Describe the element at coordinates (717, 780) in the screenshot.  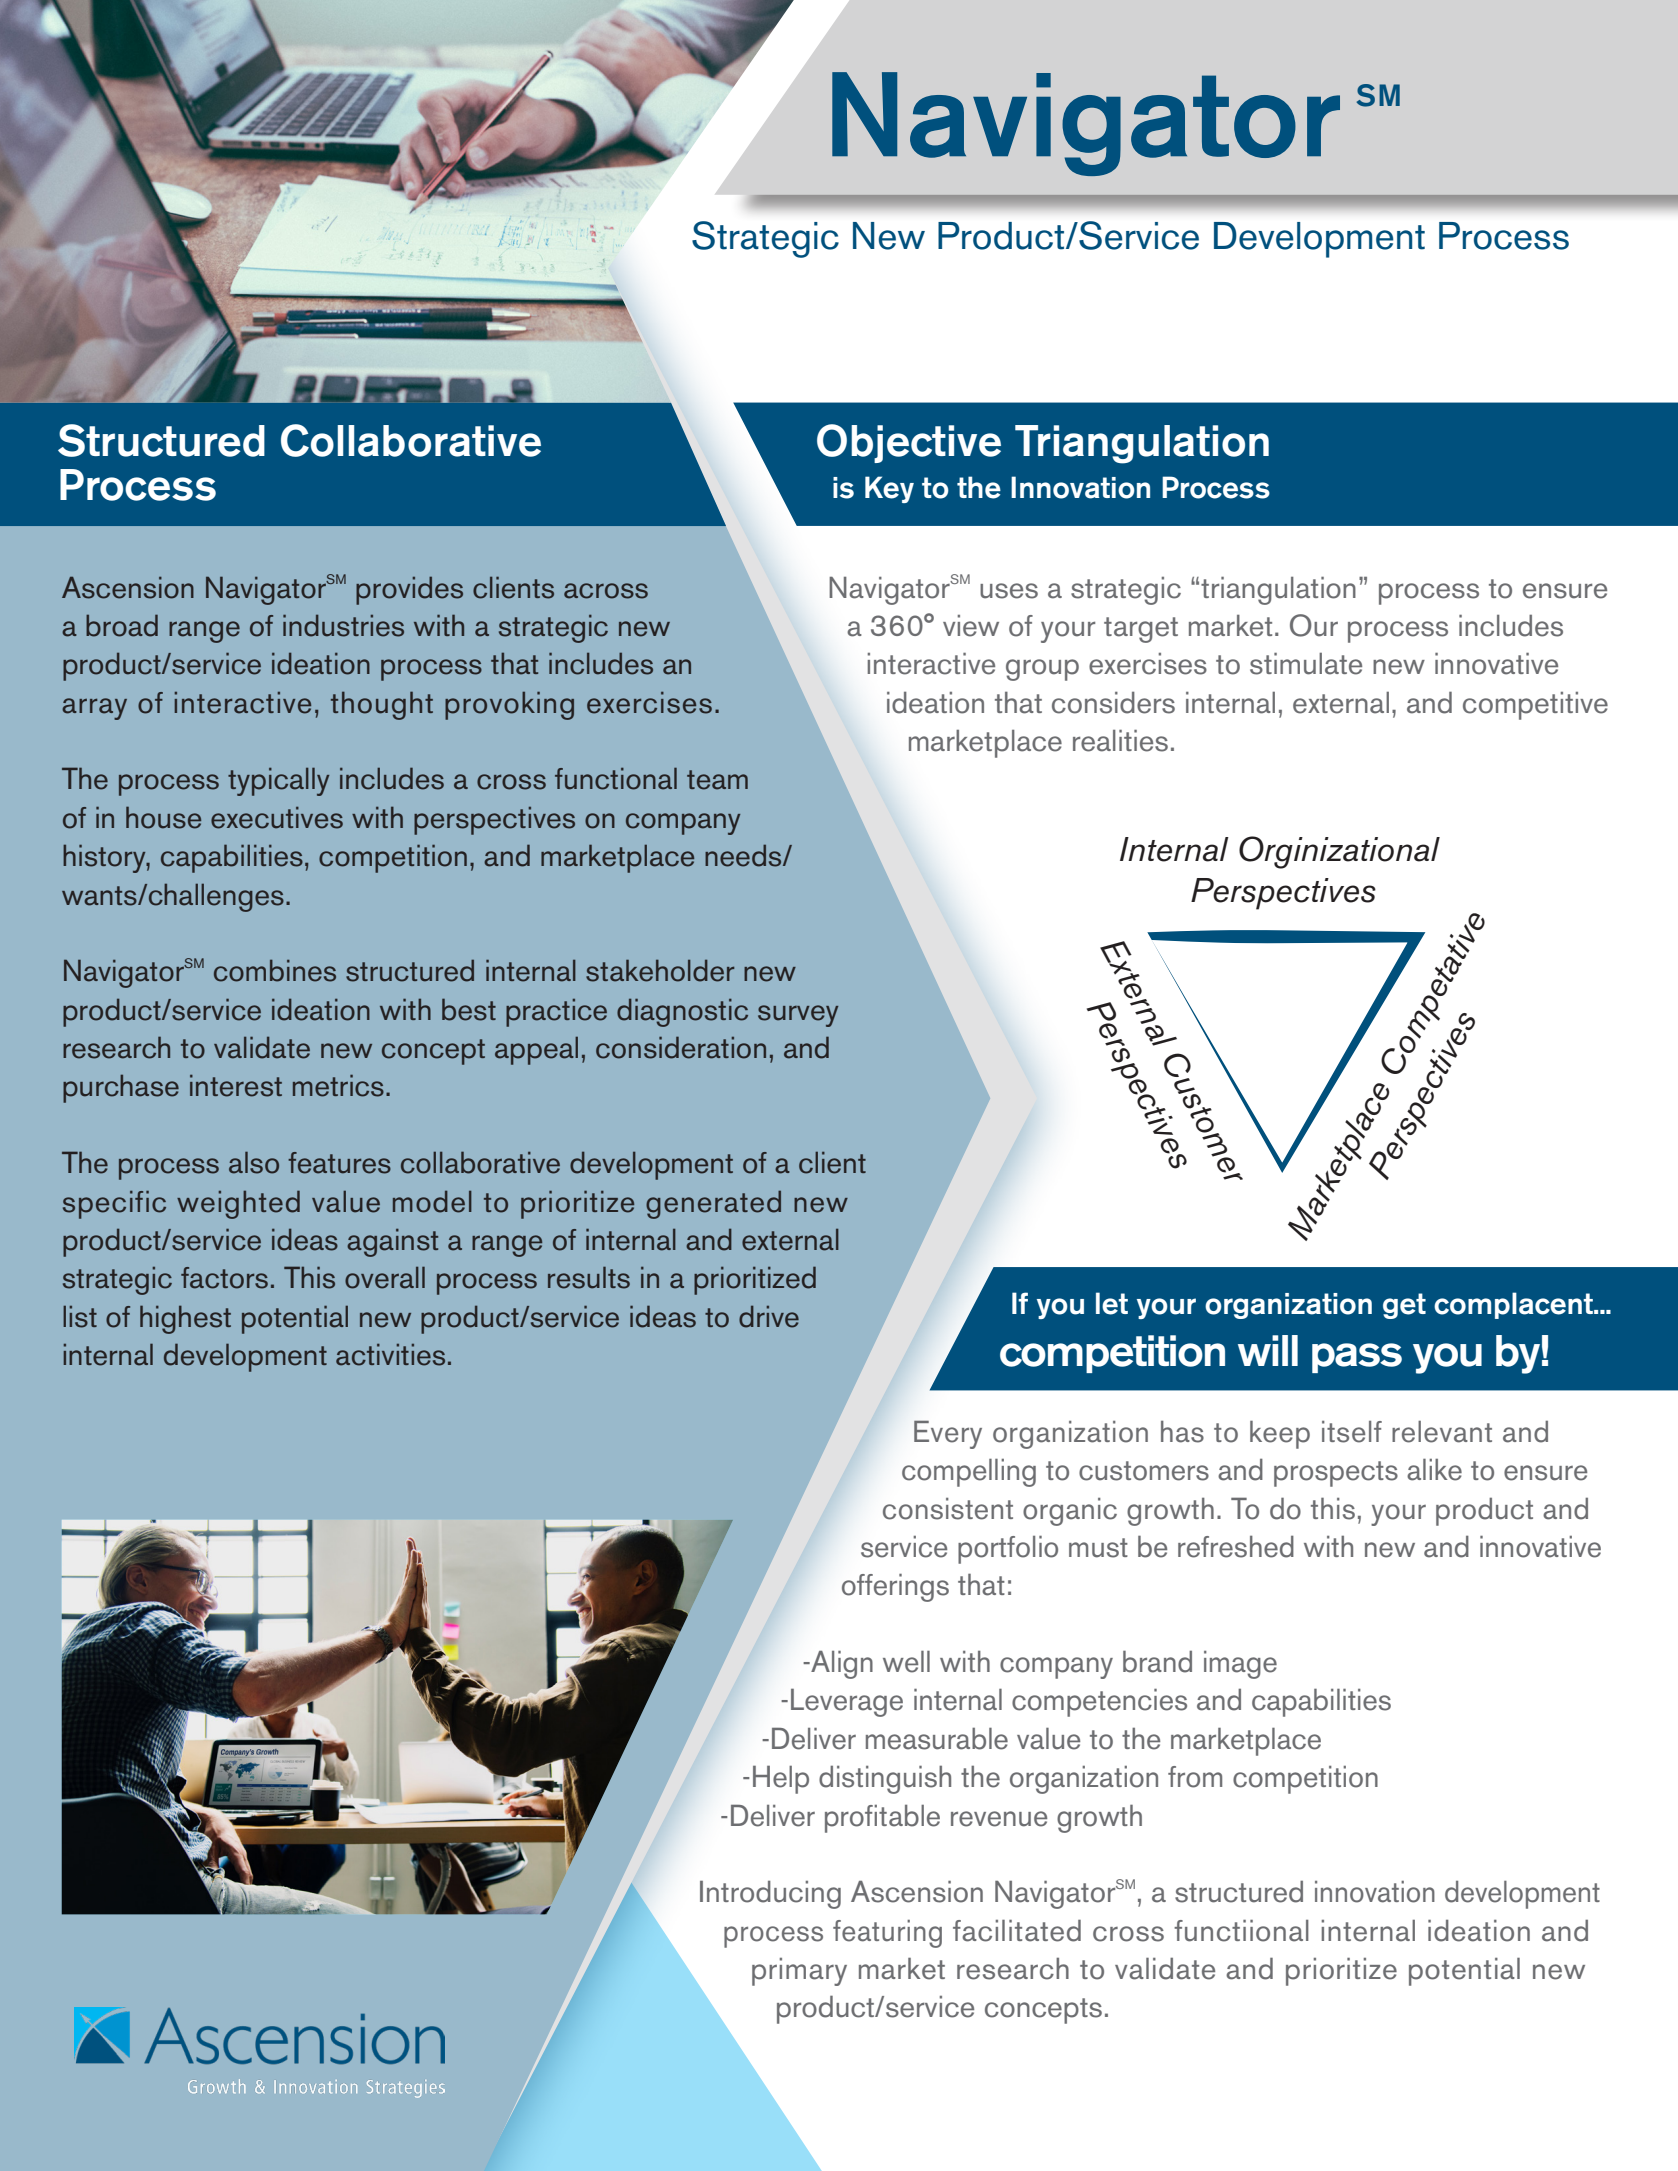
I see `team` at that location.
